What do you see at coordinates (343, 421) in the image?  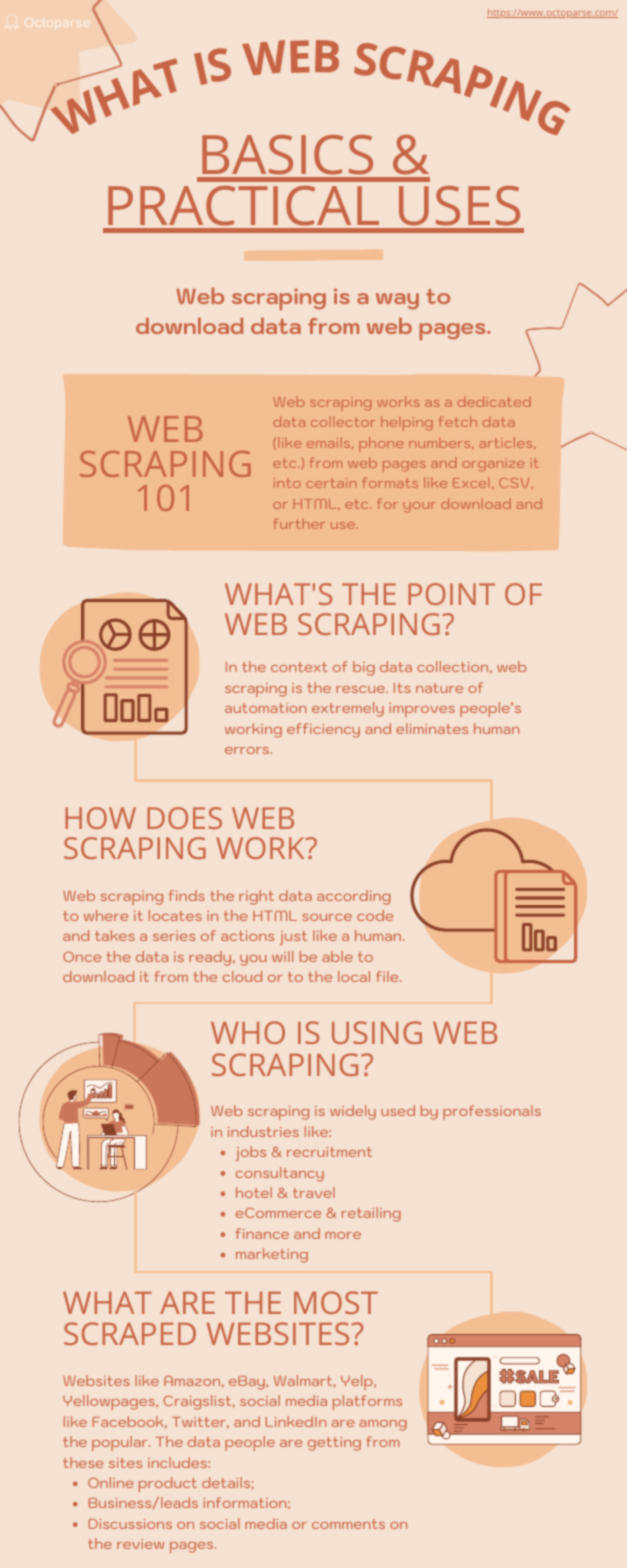 I see `collector` at bounding box center [343, 421].
